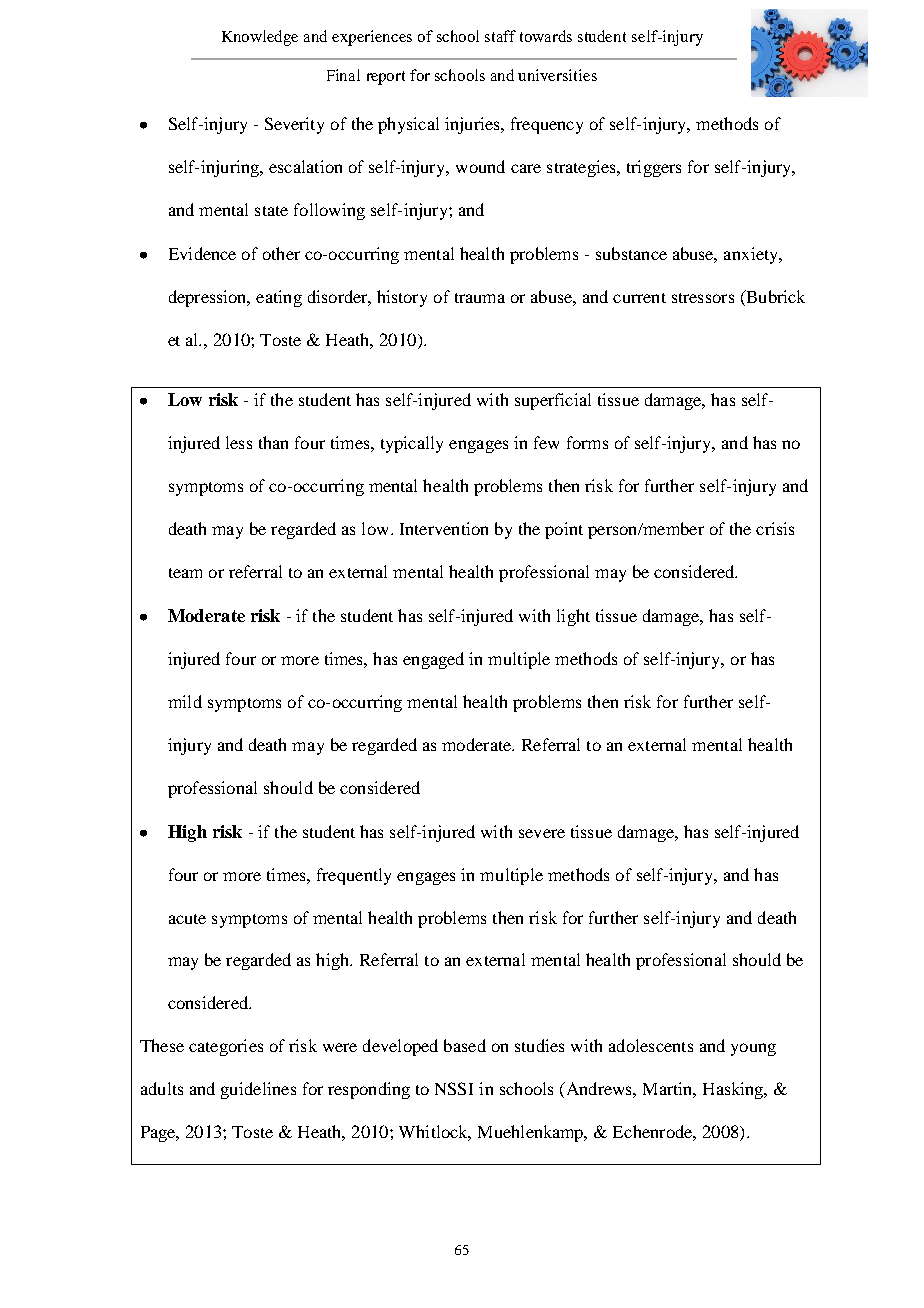 This document has height=1308, width=924. I want to click on based, so click(465, 1045).
